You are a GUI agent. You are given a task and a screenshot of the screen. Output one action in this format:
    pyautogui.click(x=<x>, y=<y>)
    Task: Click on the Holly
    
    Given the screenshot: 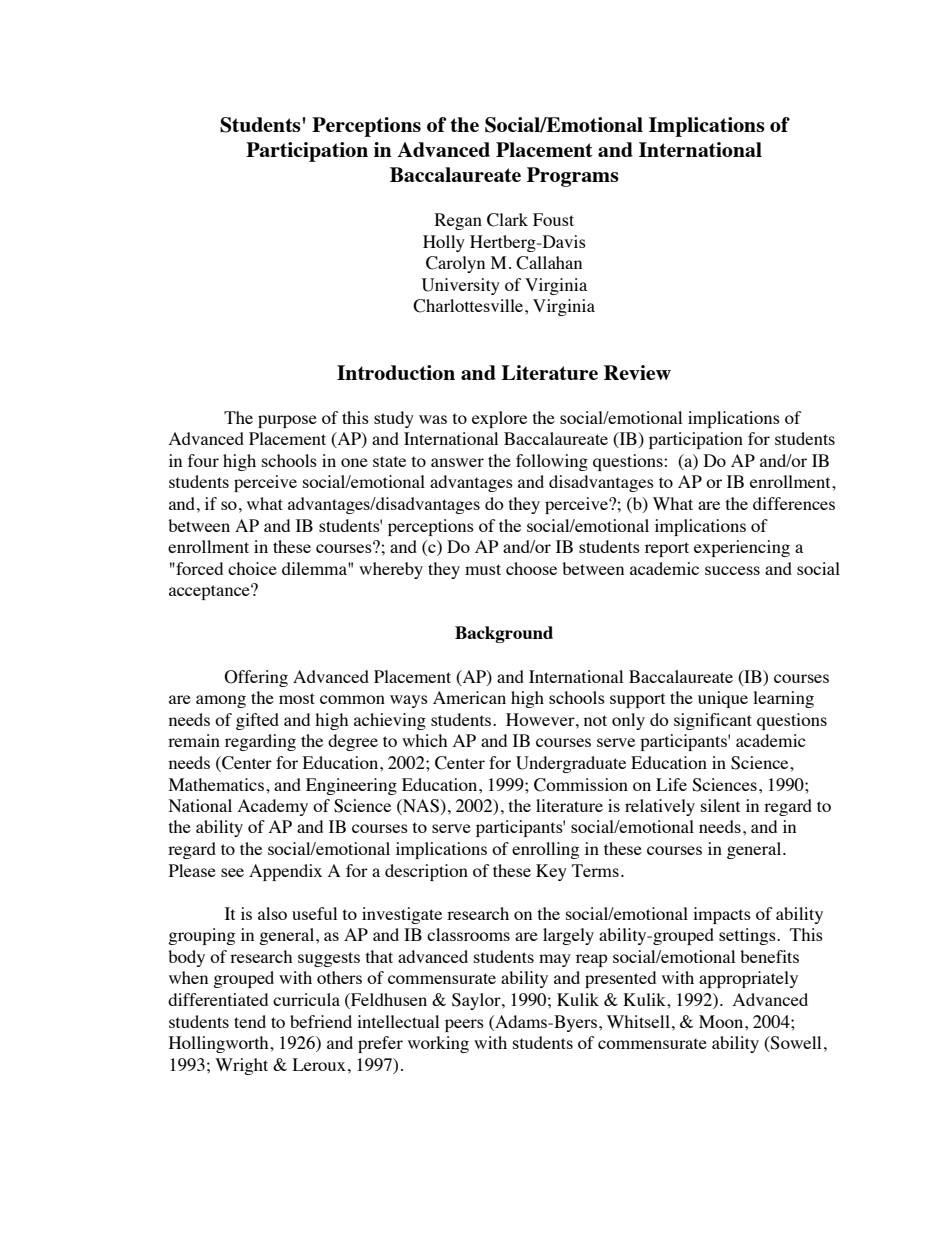 What is the action you would take?
    pyautogui.click(x=444, y=243)
